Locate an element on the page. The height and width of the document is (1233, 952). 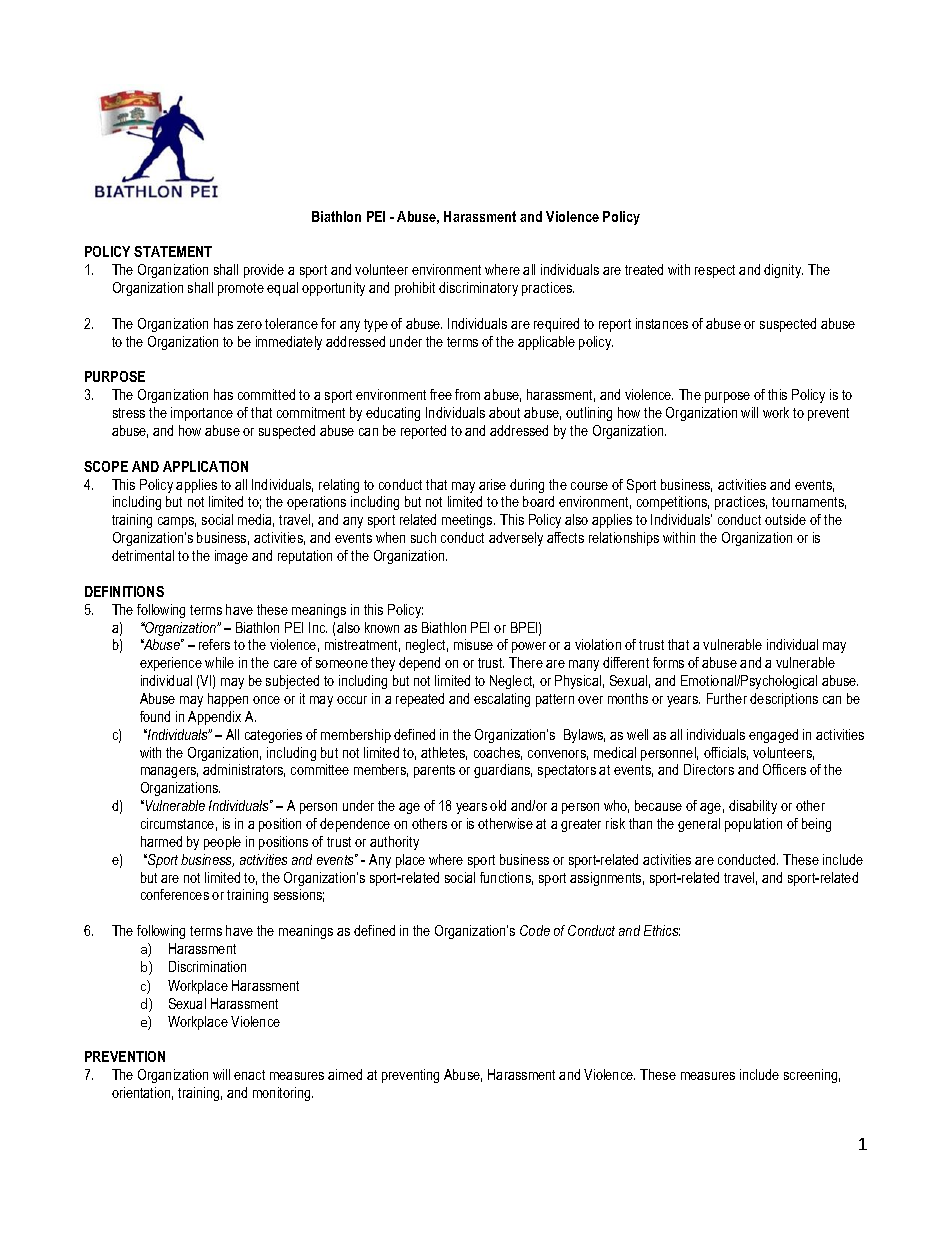
STATEMENT is located at coordinates (173, 251).
